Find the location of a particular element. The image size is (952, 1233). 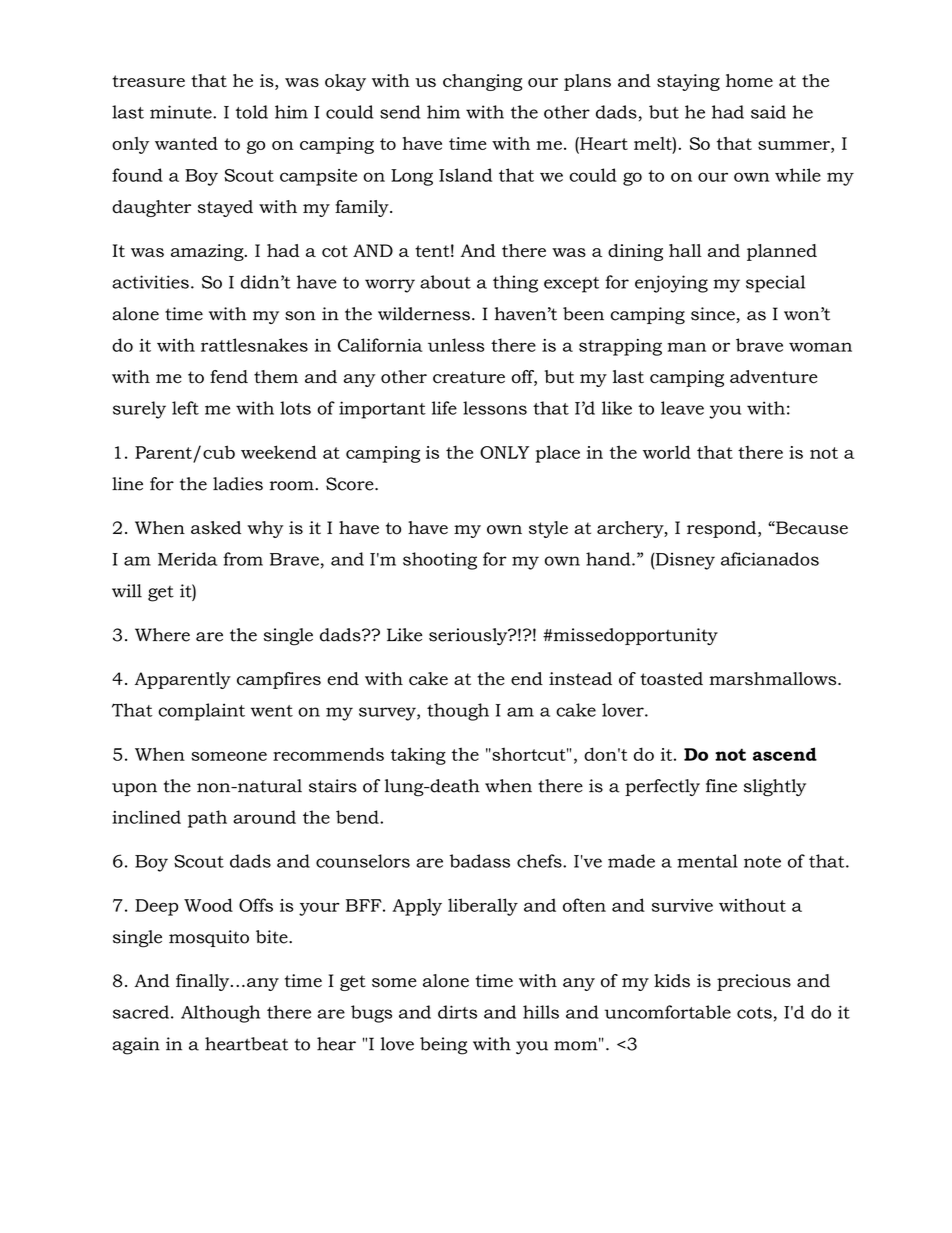

left is located at coordinates (185, 408).
